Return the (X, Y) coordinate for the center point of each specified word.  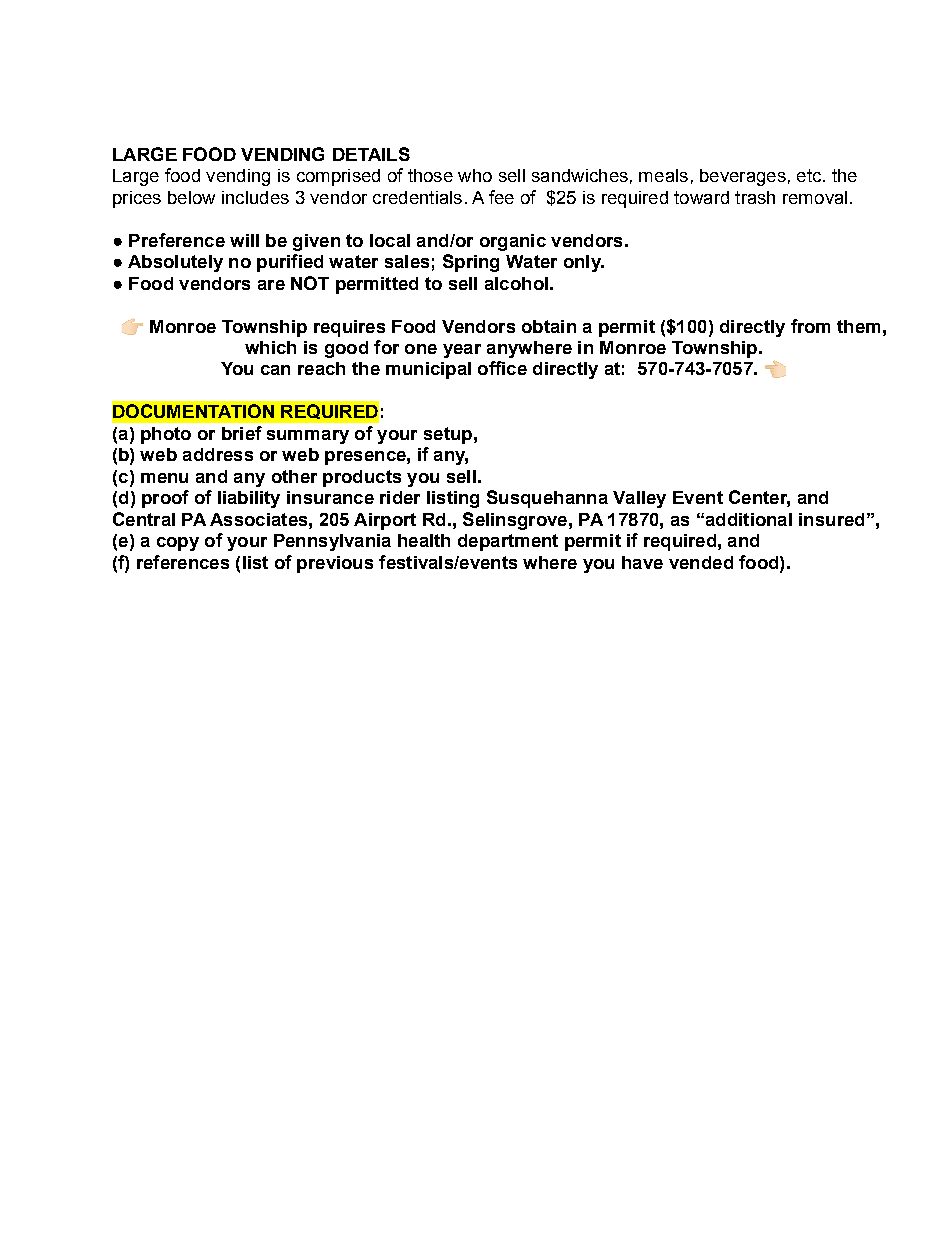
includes (255, 197)
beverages (743, 177)
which (270, 347)
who (475, 175)
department (508, 542)
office (502, 368)
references (183, 562)
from (810, 326)
